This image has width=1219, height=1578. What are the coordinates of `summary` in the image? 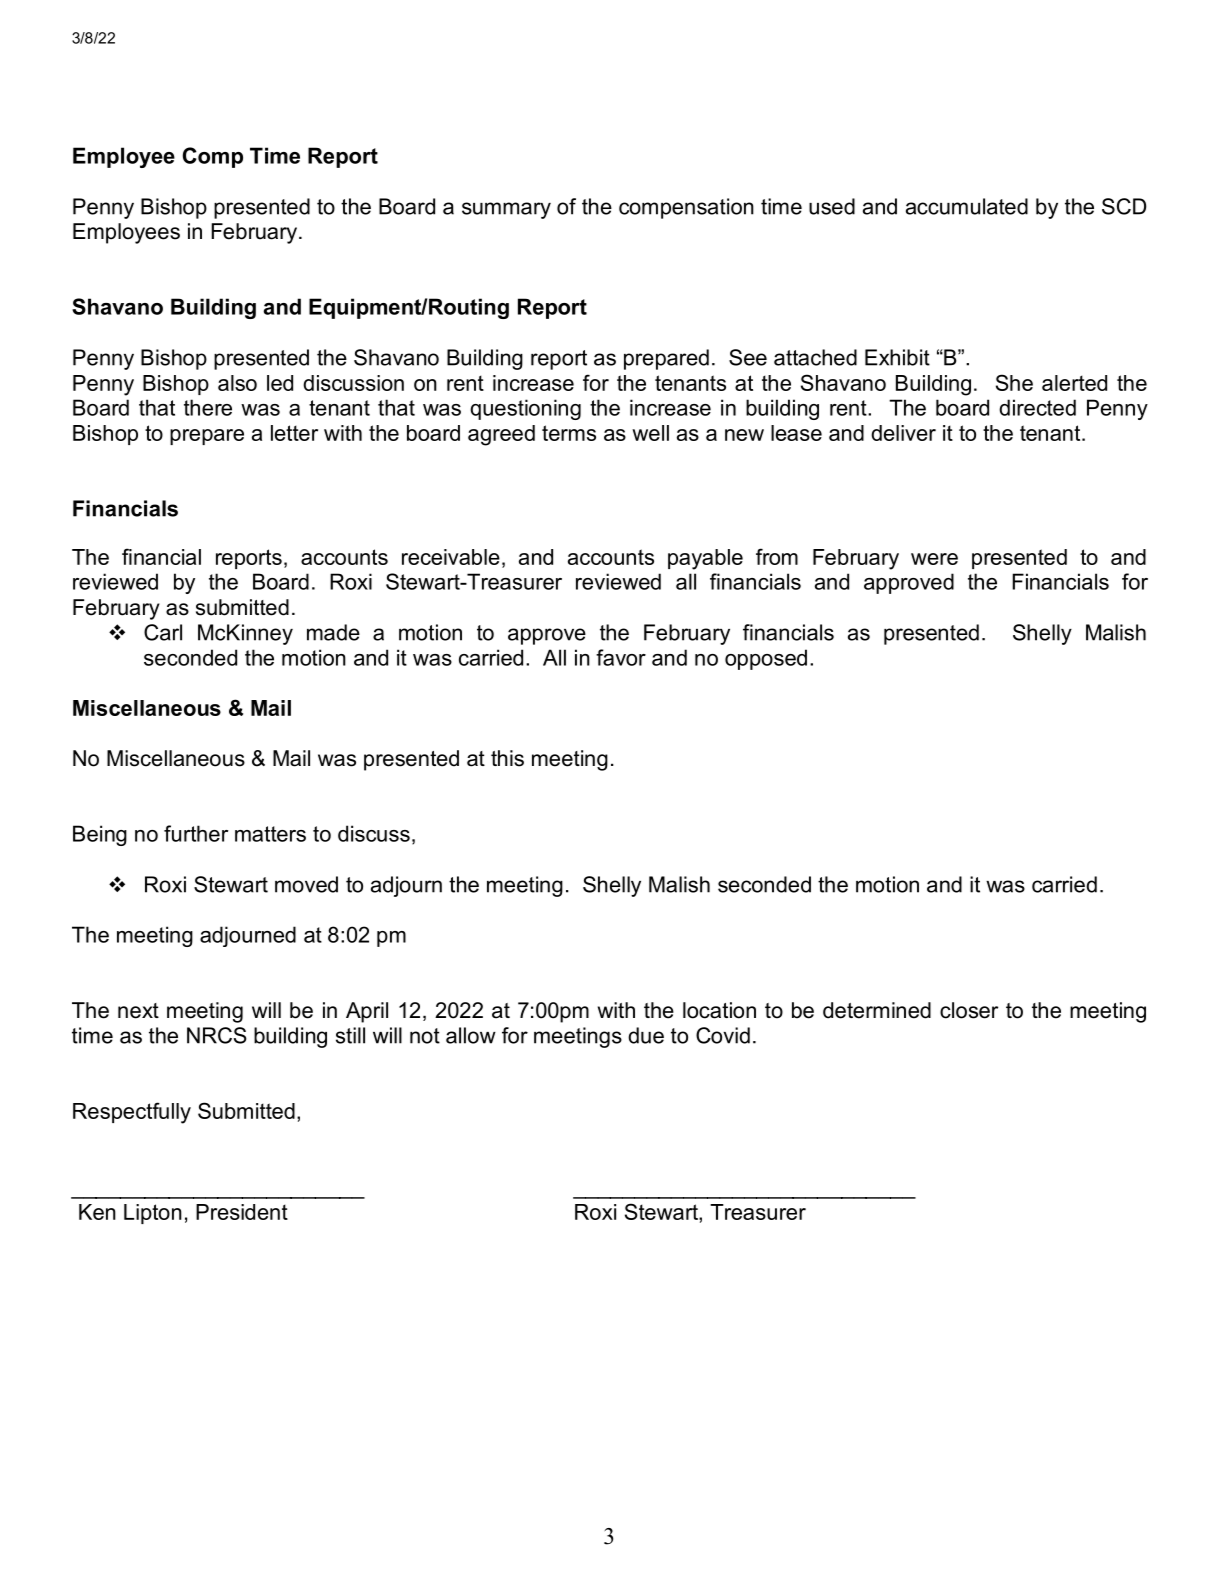 It's located at (506, 210).
